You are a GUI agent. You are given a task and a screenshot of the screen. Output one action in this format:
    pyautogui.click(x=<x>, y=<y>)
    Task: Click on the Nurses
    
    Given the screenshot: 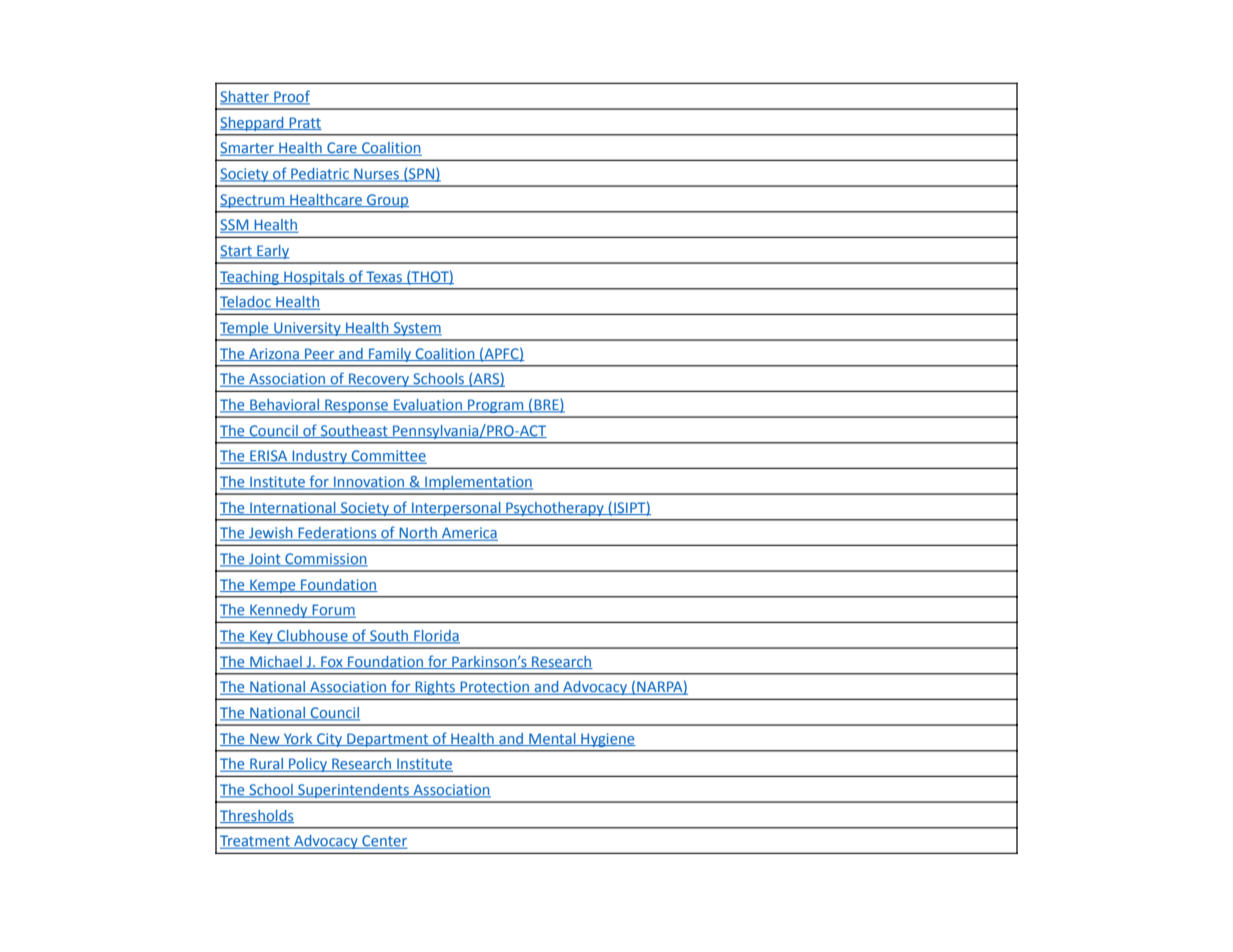 What is the action you would take?
    pyautogui.click(x=376, y=175)
